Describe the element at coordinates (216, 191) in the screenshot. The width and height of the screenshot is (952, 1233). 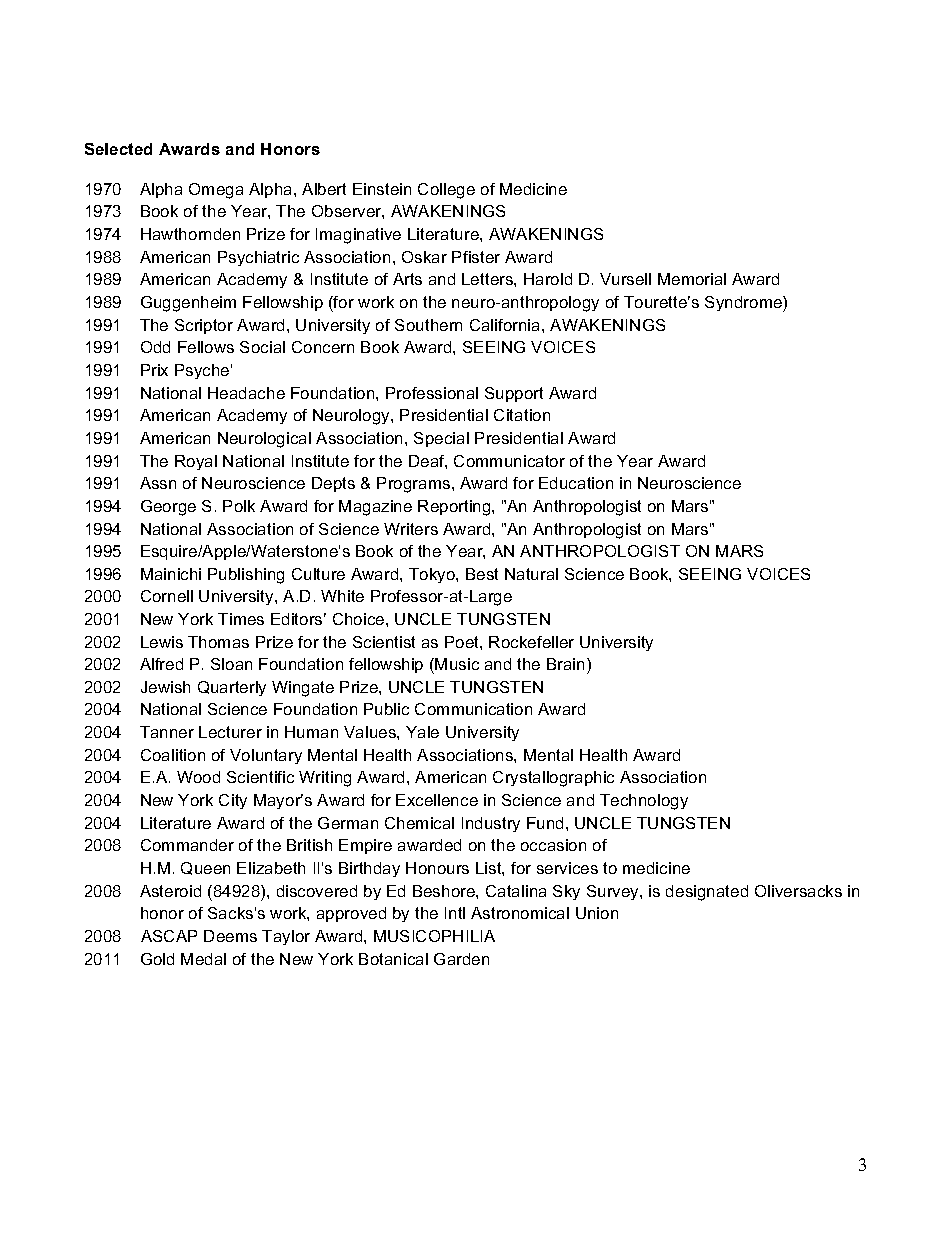
I see `Omega` at that location.
